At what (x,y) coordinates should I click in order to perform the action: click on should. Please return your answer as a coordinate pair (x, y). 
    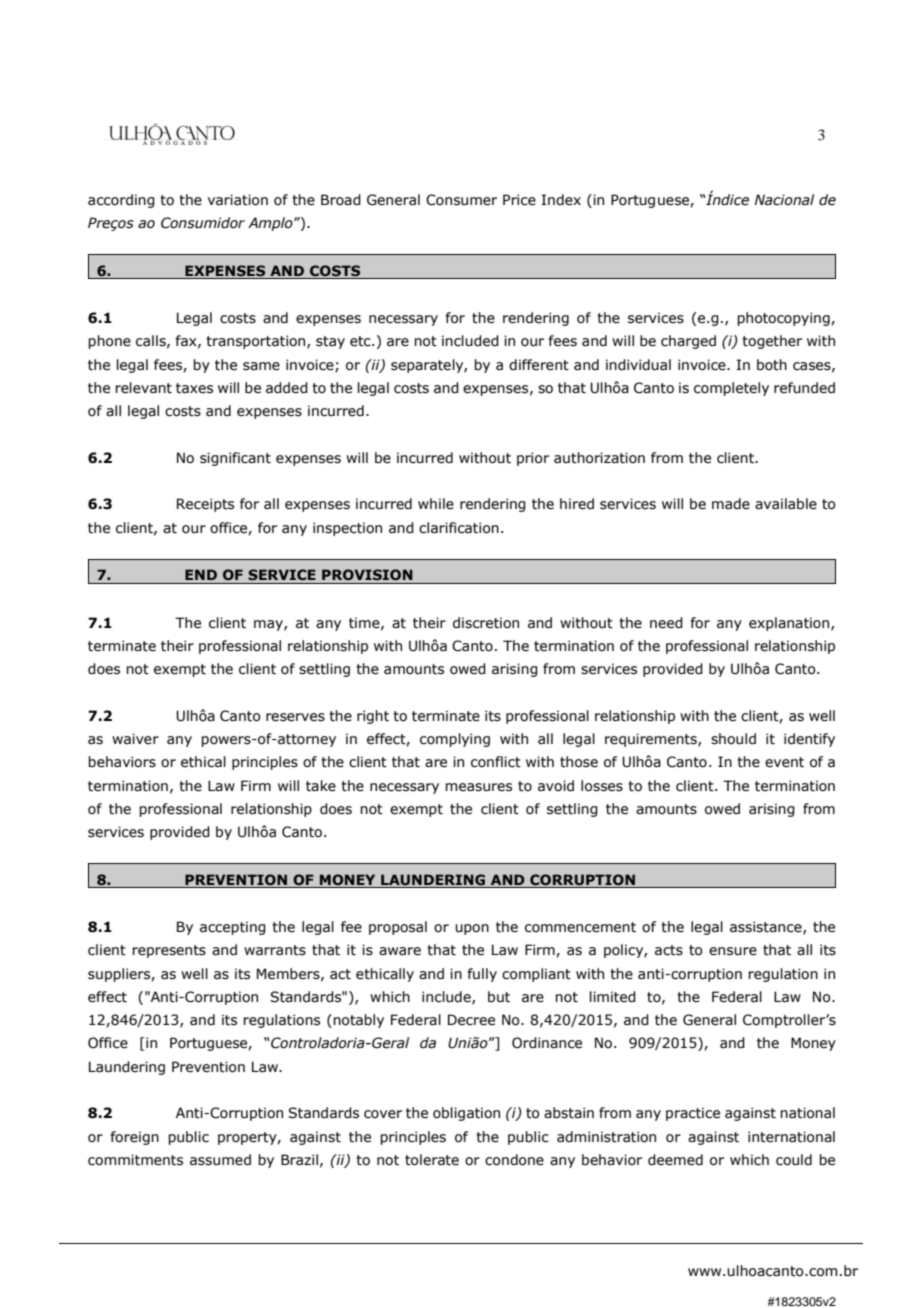
    Looking at the image, I should click on (733, 739).
